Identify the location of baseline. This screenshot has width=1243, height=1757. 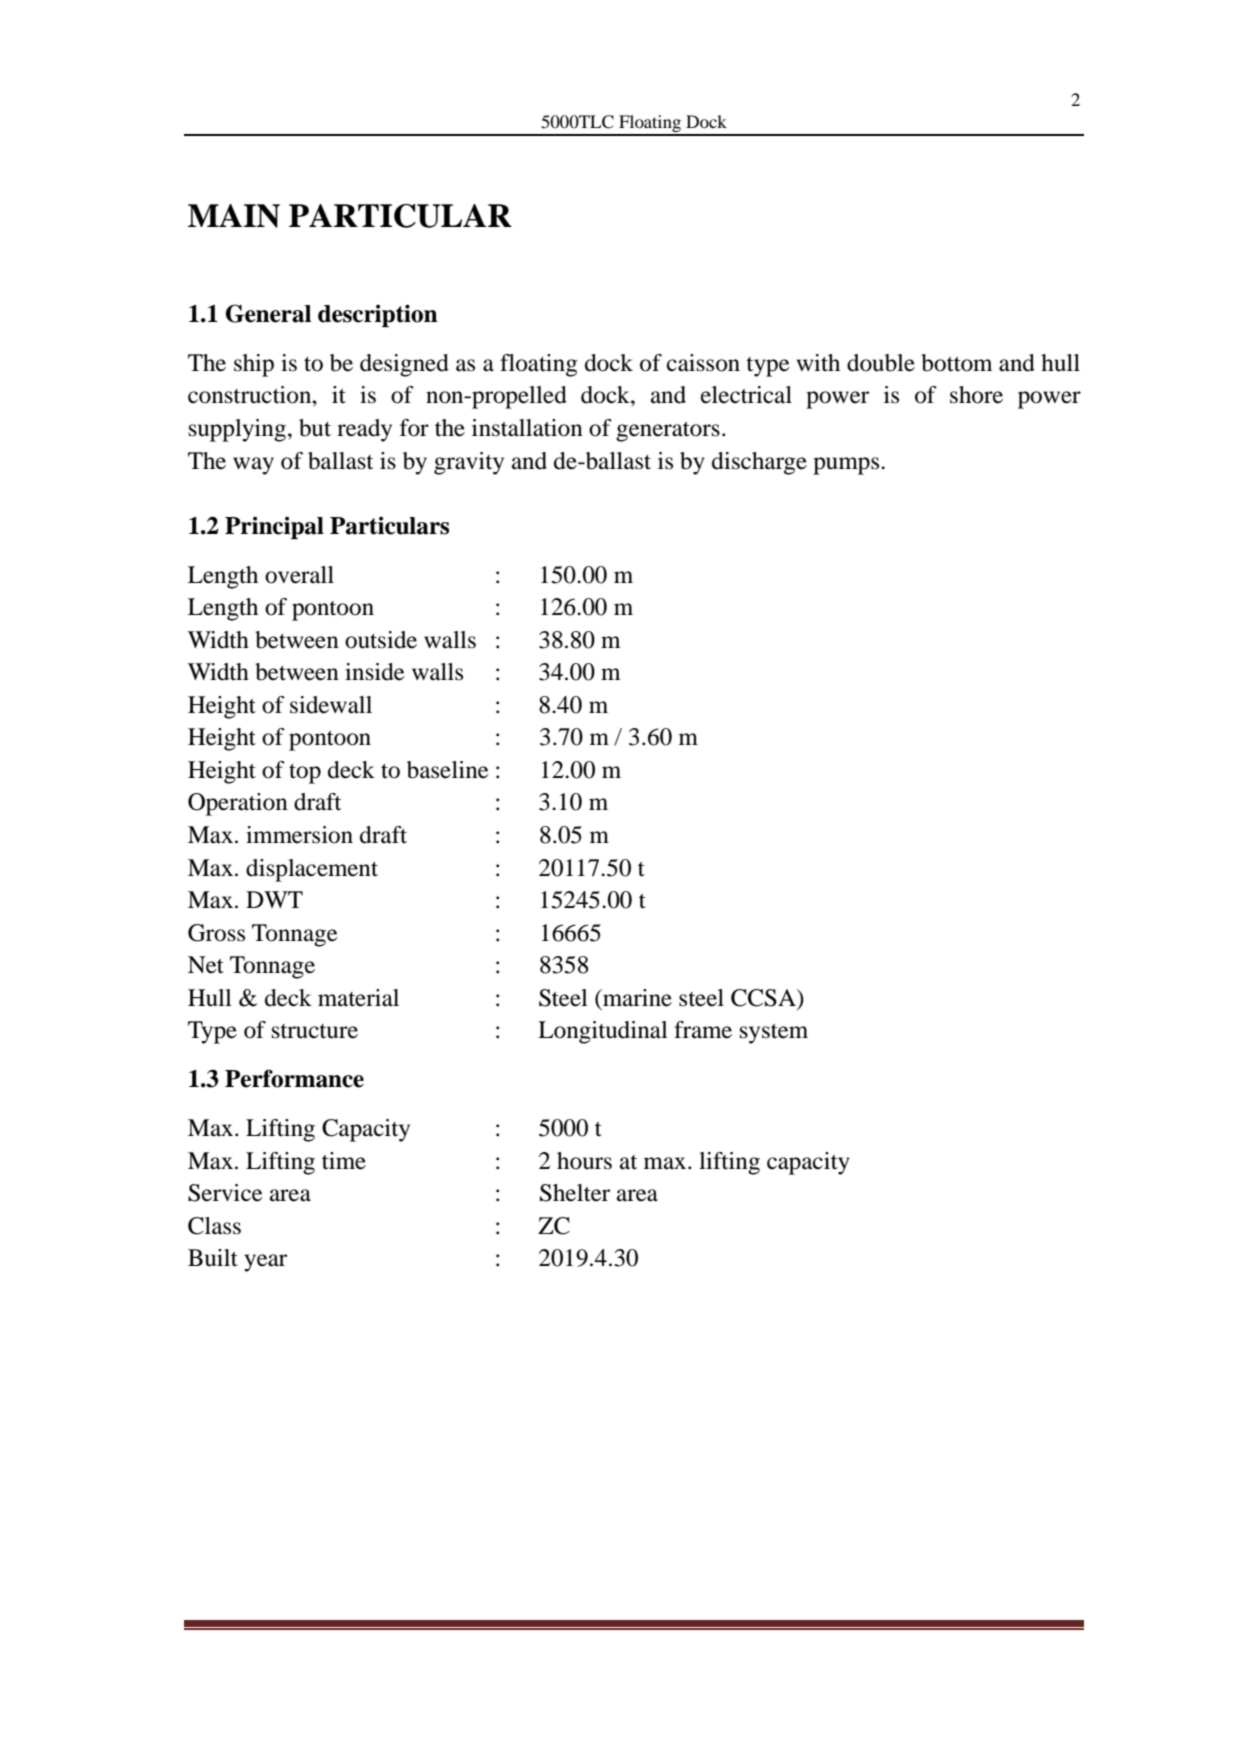
(448, 770).
